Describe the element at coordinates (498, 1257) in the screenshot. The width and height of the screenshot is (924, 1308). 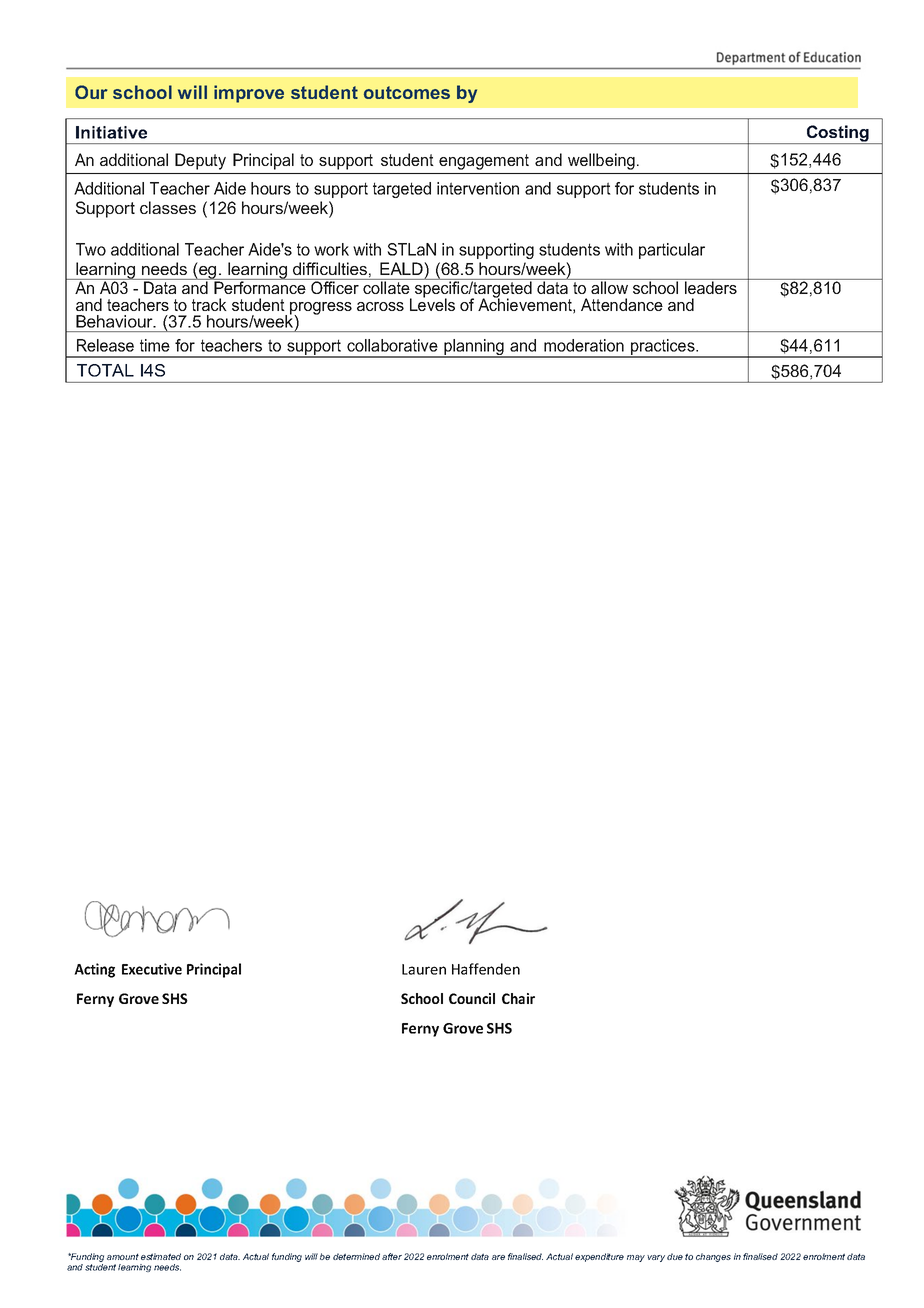
I see `are` at that location.
